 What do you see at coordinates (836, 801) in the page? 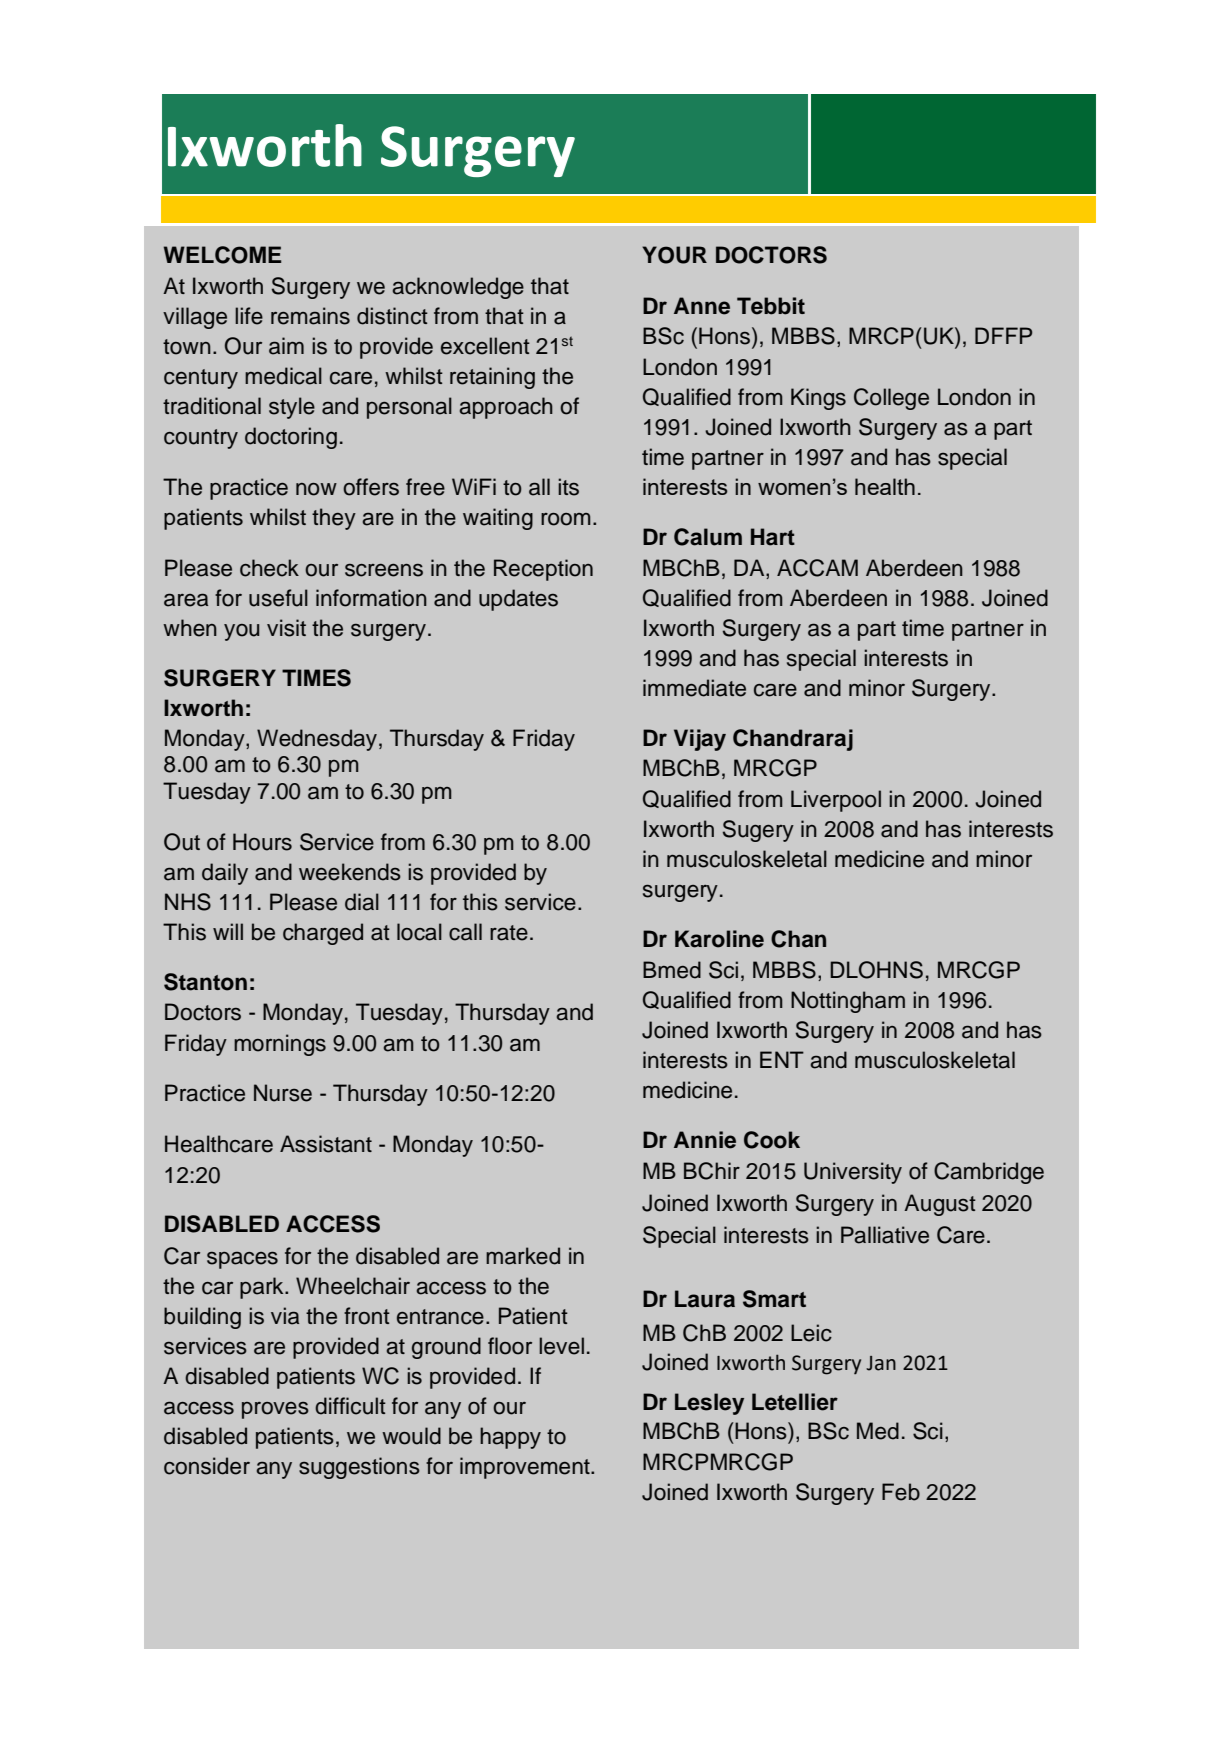
I see `Liverpool` at bounding box center [836, 801].
